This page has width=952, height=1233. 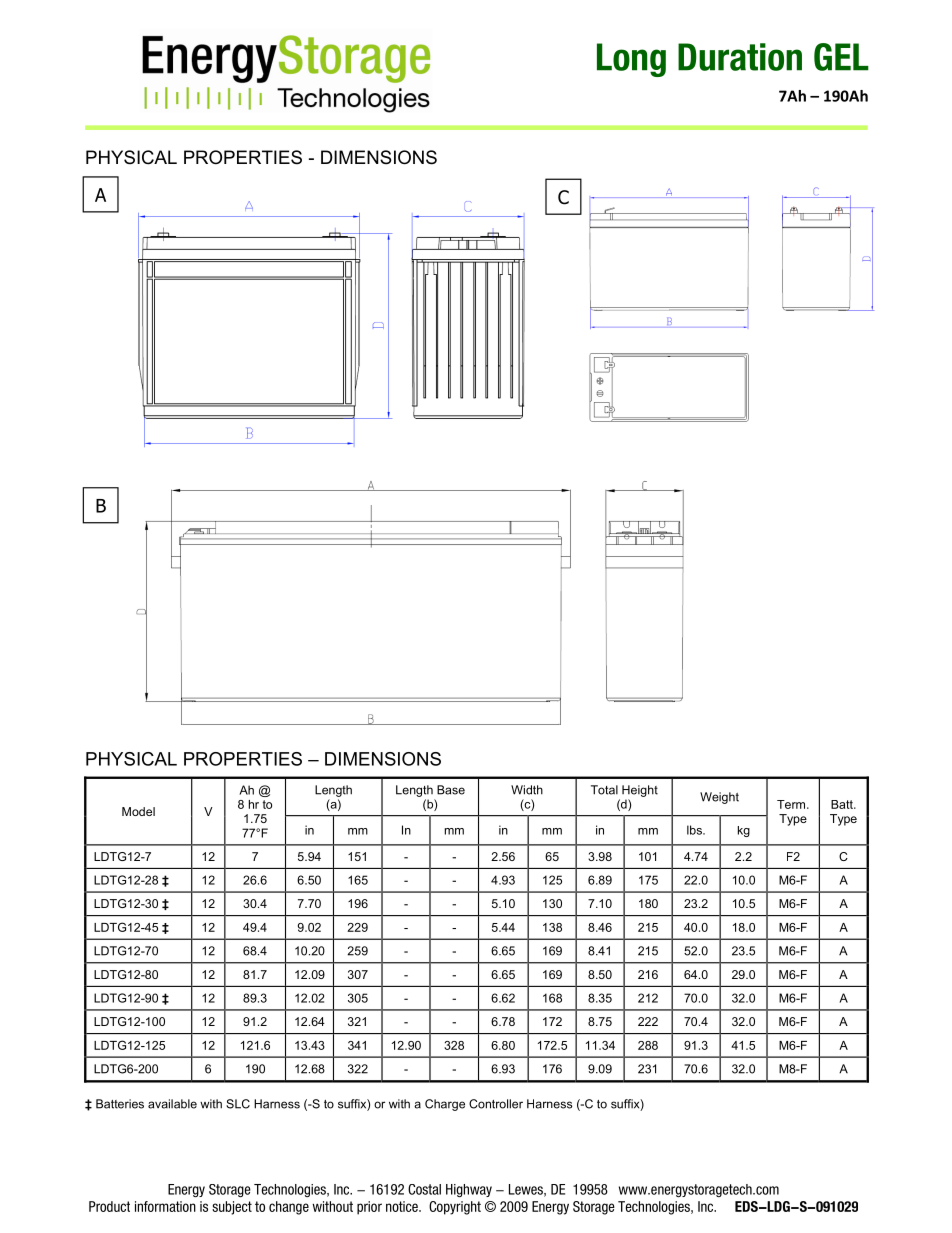 What do you see at coordinates (740, 57) in the page?
I see `Duration` at bounding box center [740, 57].
